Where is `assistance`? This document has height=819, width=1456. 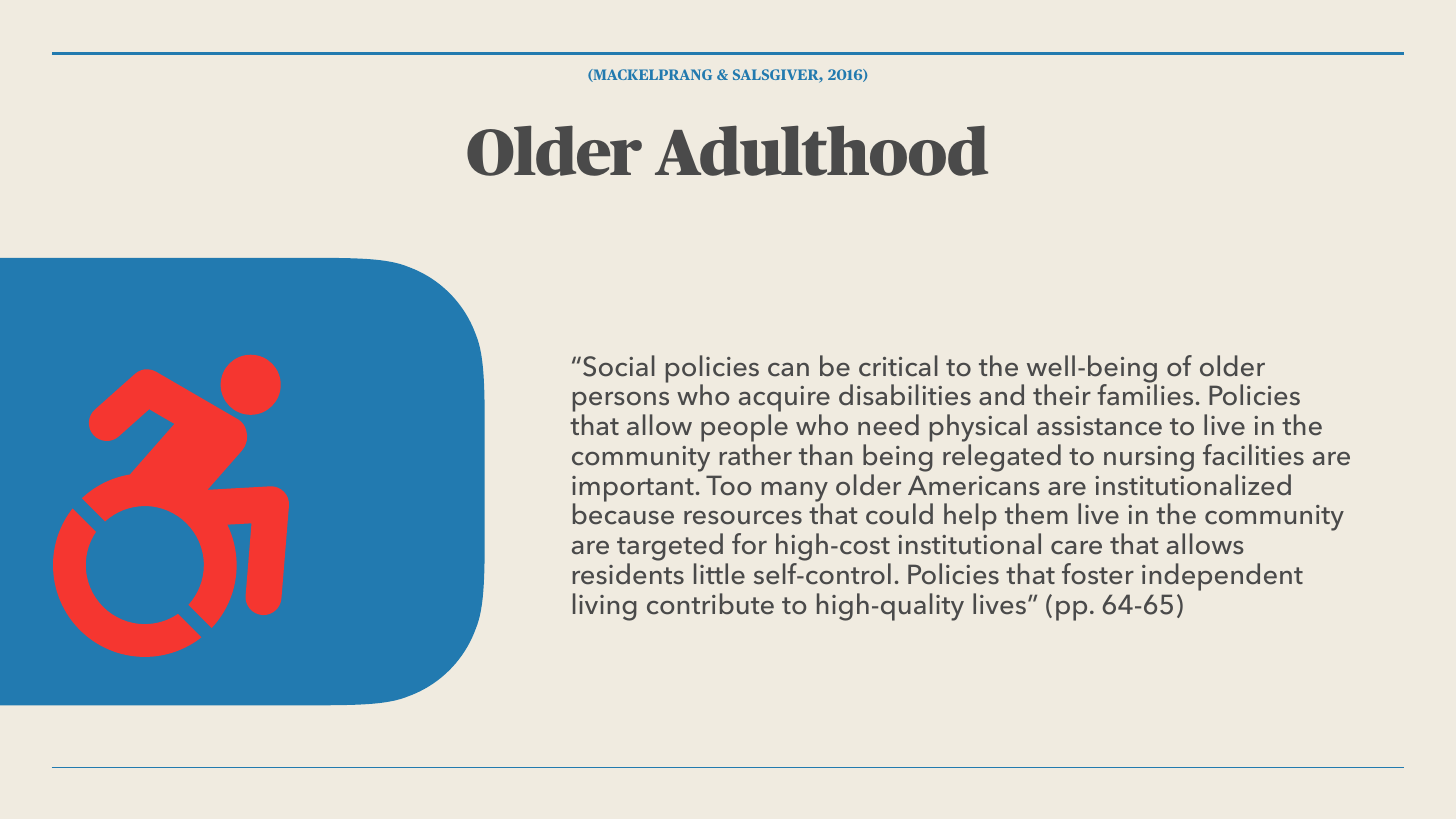
assistance is located at coordinates (1099, 426).
